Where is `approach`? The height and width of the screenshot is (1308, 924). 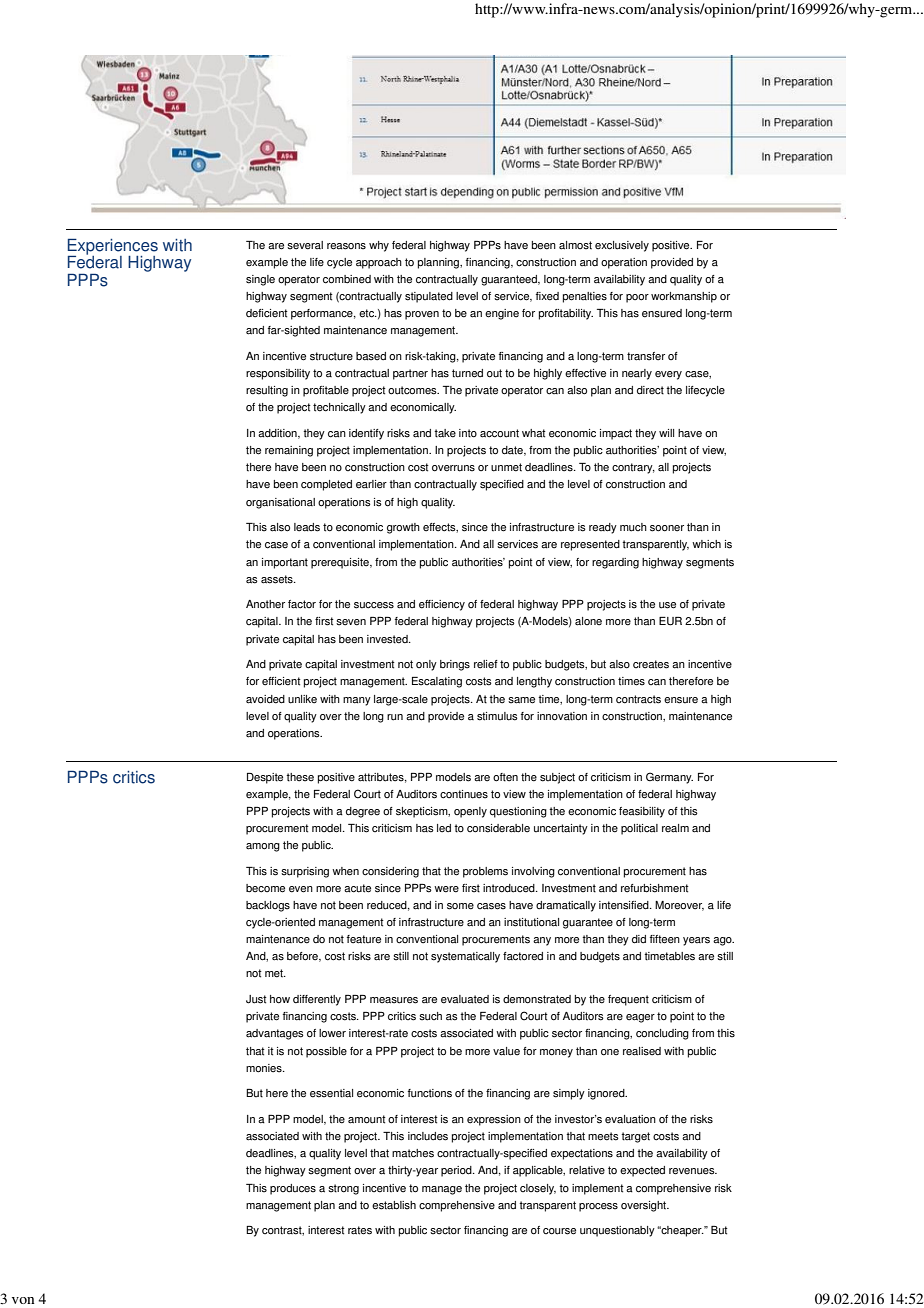 approach is located at coordinates (379, 263).
